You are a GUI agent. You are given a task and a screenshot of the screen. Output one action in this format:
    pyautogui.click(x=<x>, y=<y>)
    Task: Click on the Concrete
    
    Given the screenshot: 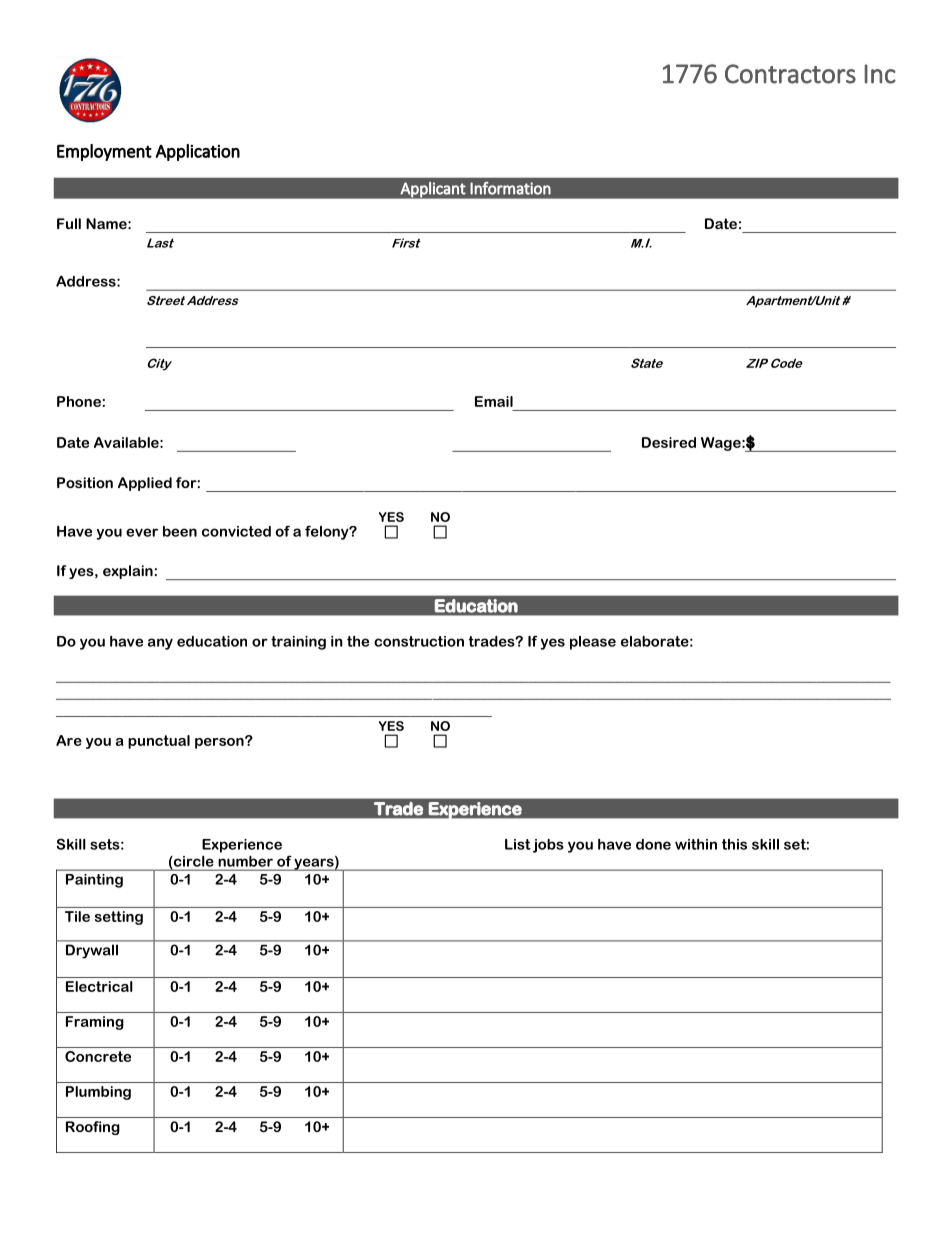 What is the action you would take?
    pyautogui.click(x=98, y=1056)
